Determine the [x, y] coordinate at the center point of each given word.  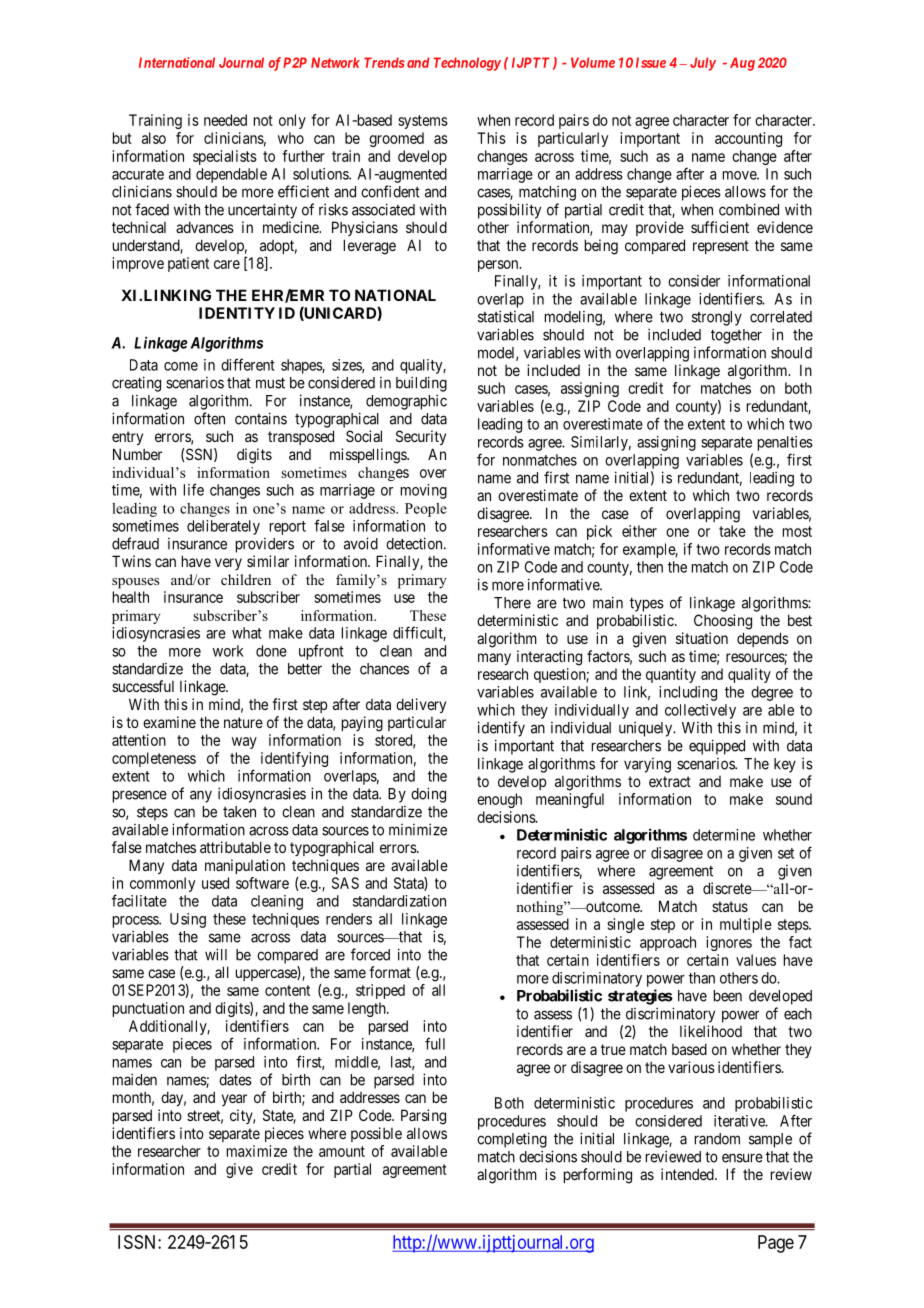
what [247, 633]
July [703, 64]
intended [688, 1174]
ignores [729, 943]
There [512, 603]
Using [188, 920]
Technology [467, 64]
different [248, 364]
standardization [399, 901]
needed [225, 120]
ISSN [138, 1242]
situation [702, 638]
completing [512, 1140]
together [736, 336]
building [421, 384]
